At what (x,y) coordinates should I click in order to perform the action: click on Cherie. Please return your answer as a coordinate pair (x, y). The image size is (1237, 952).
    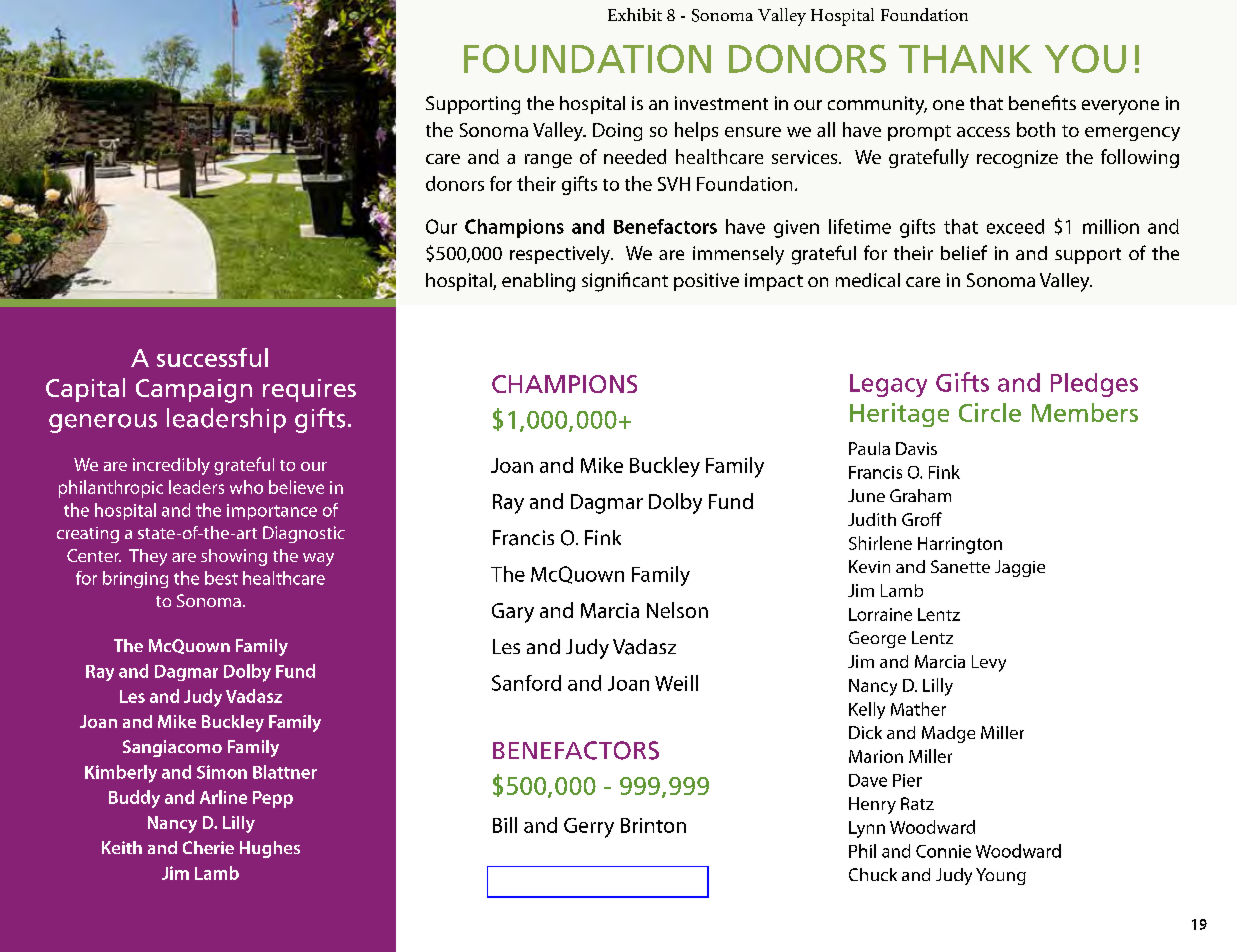
    Looking at the image, I should click on (208, 847).
